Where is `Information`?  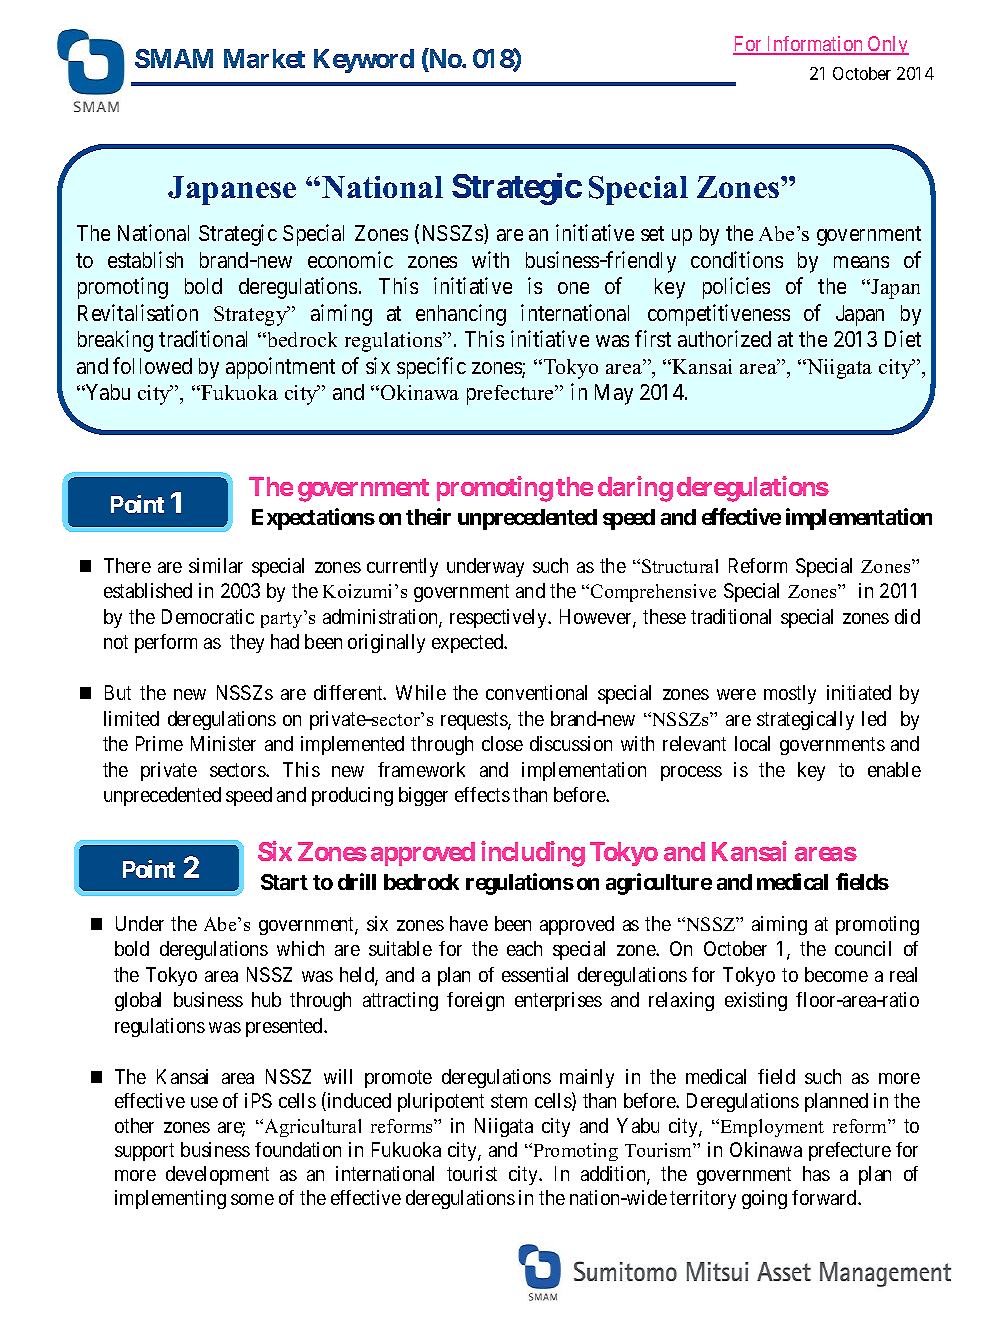
Information is located at coordinates (815, 45).
